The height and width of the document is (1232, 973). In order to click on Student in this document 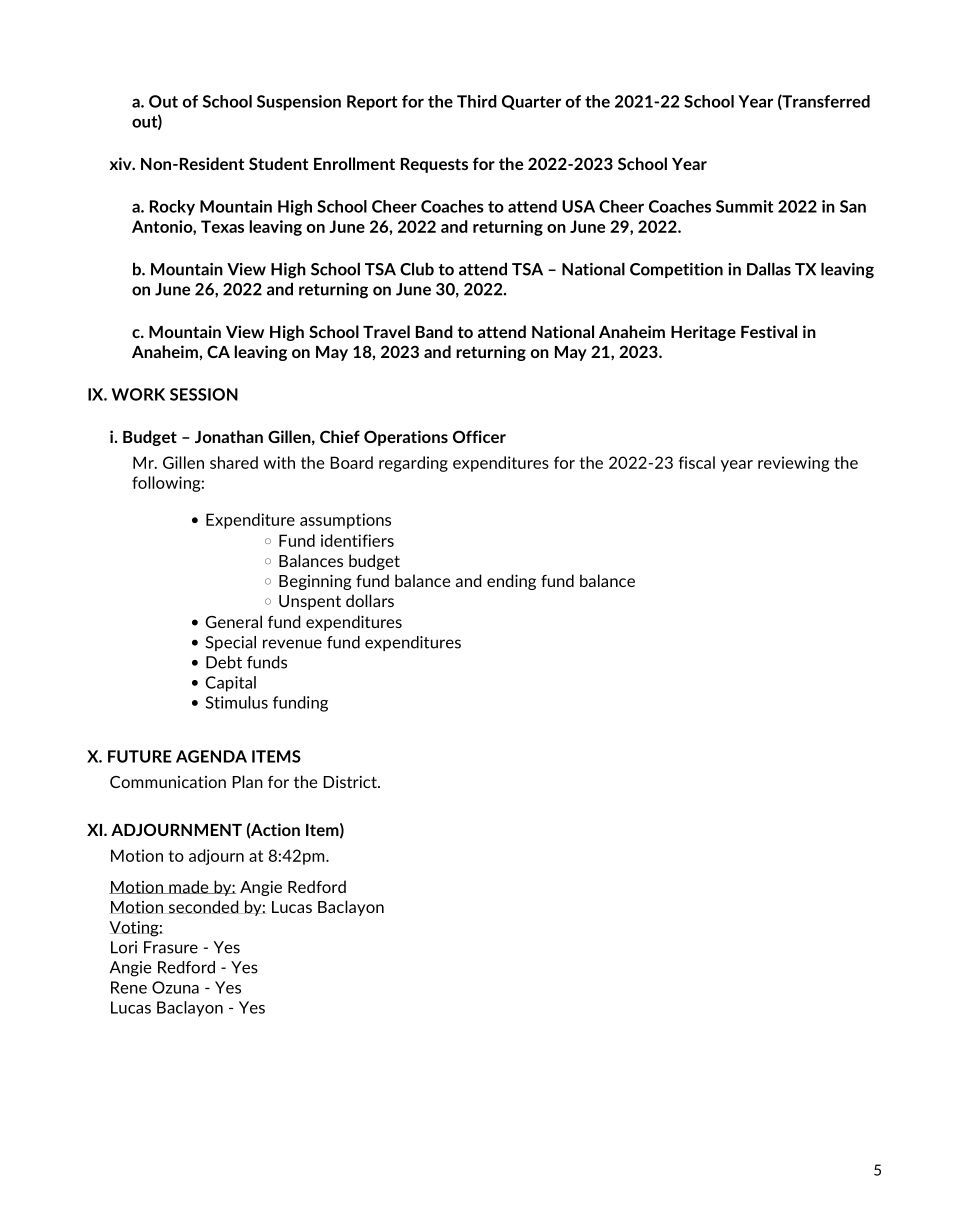, I will do `click(278, 163)`.
